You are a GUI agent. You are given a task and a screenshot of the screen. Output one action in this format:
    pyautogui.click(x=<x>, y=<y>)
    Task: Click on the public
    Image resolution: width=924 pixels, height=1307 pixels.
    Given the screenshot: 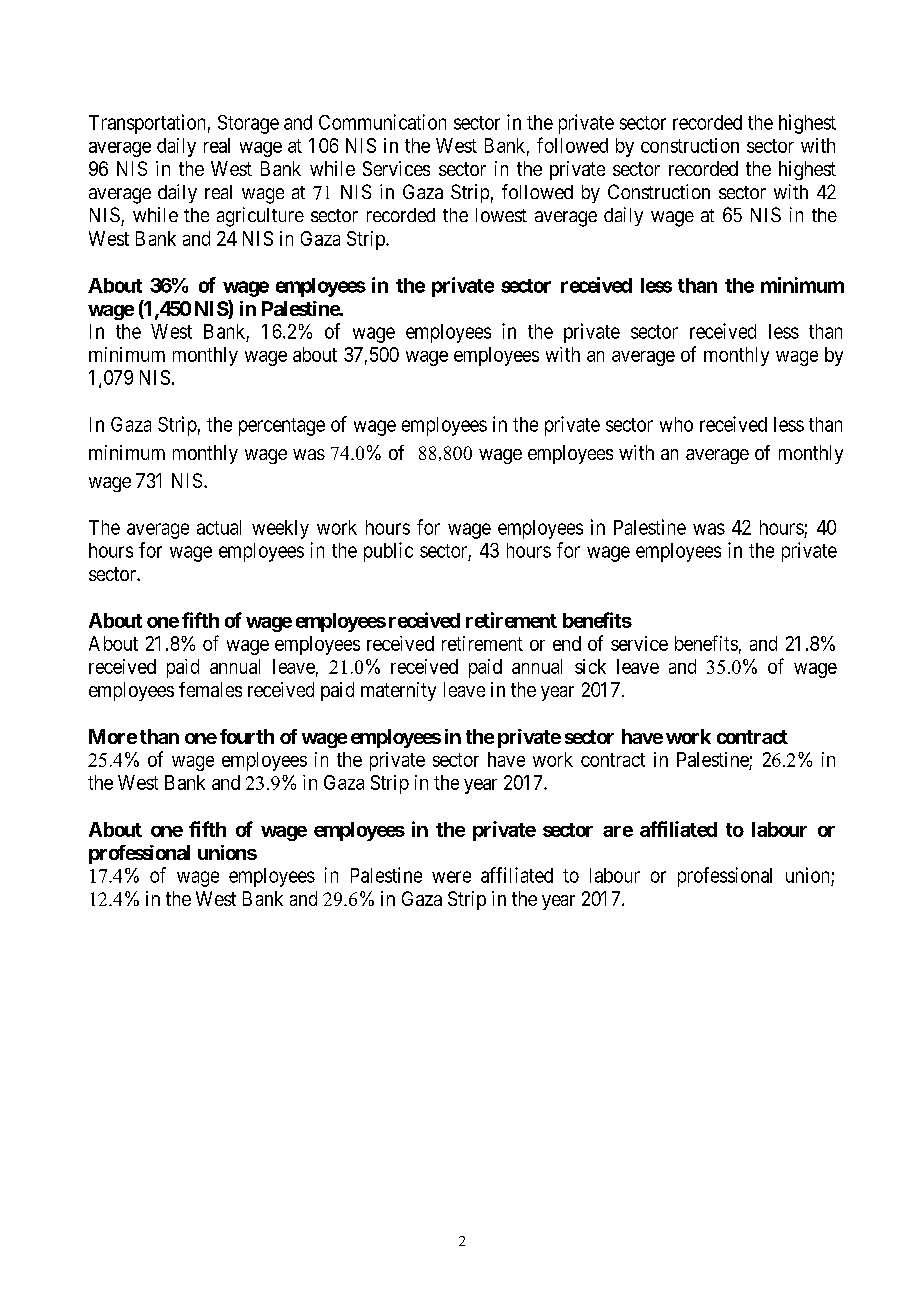 What is the action you would take?
    pyautogui.click(x=388, y=552)
